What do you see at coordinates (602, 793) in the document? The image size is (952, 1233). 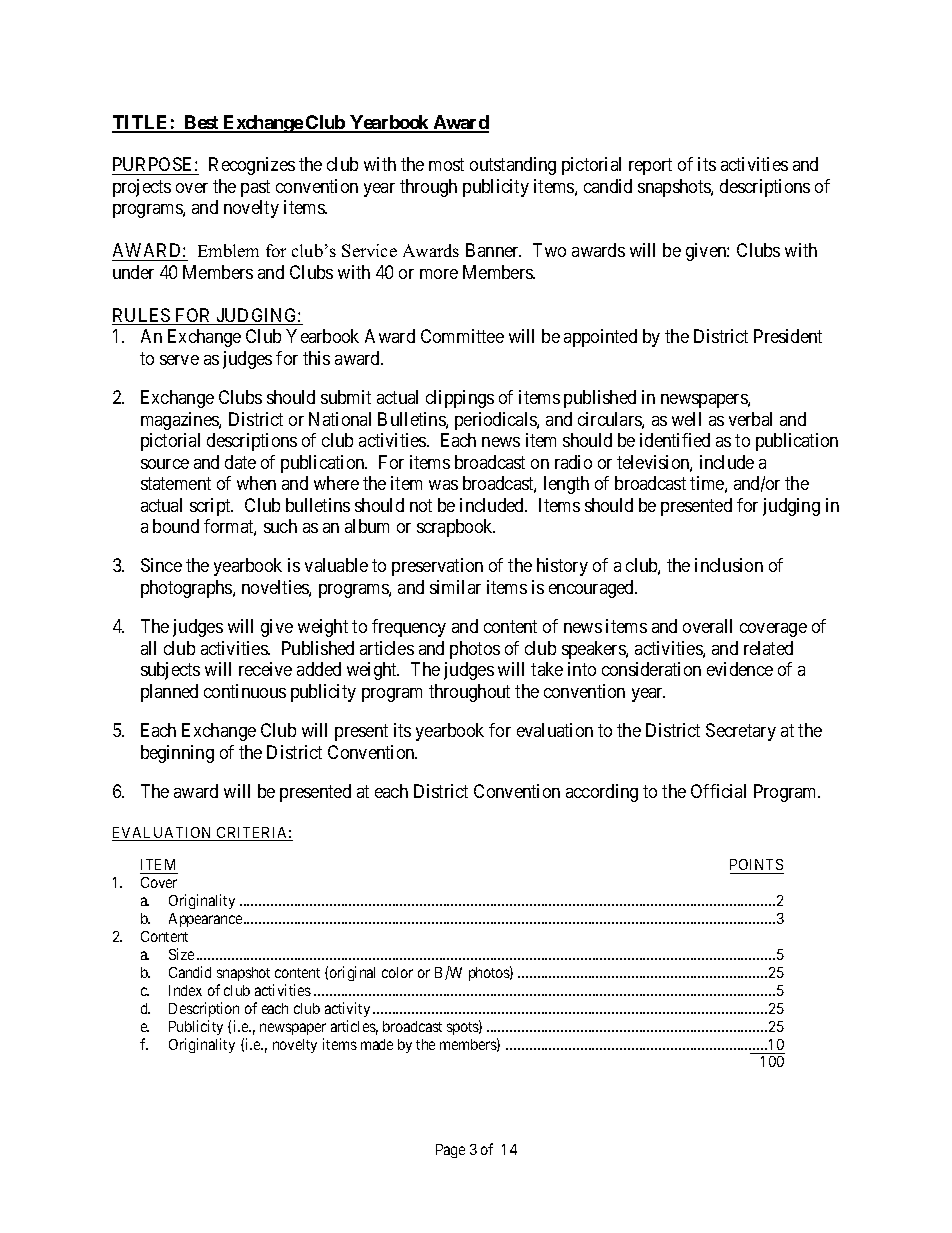 I see `according` at bounding box center [602, 793].
